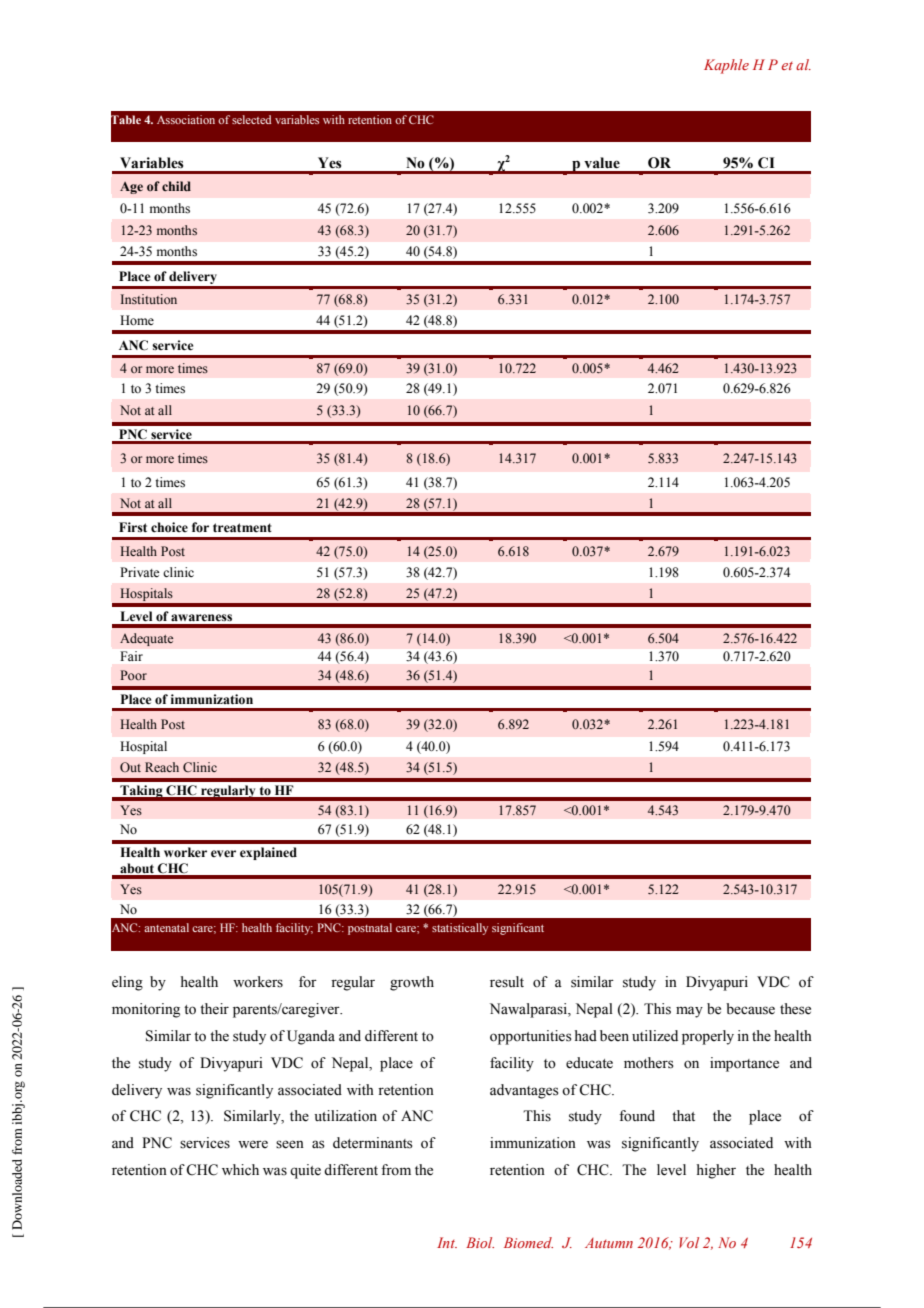 The height and width of the screenshot is (1308, 924). Describe the element at coordinates (133, 675) in the screenshot. I see `Poor` at that location.
